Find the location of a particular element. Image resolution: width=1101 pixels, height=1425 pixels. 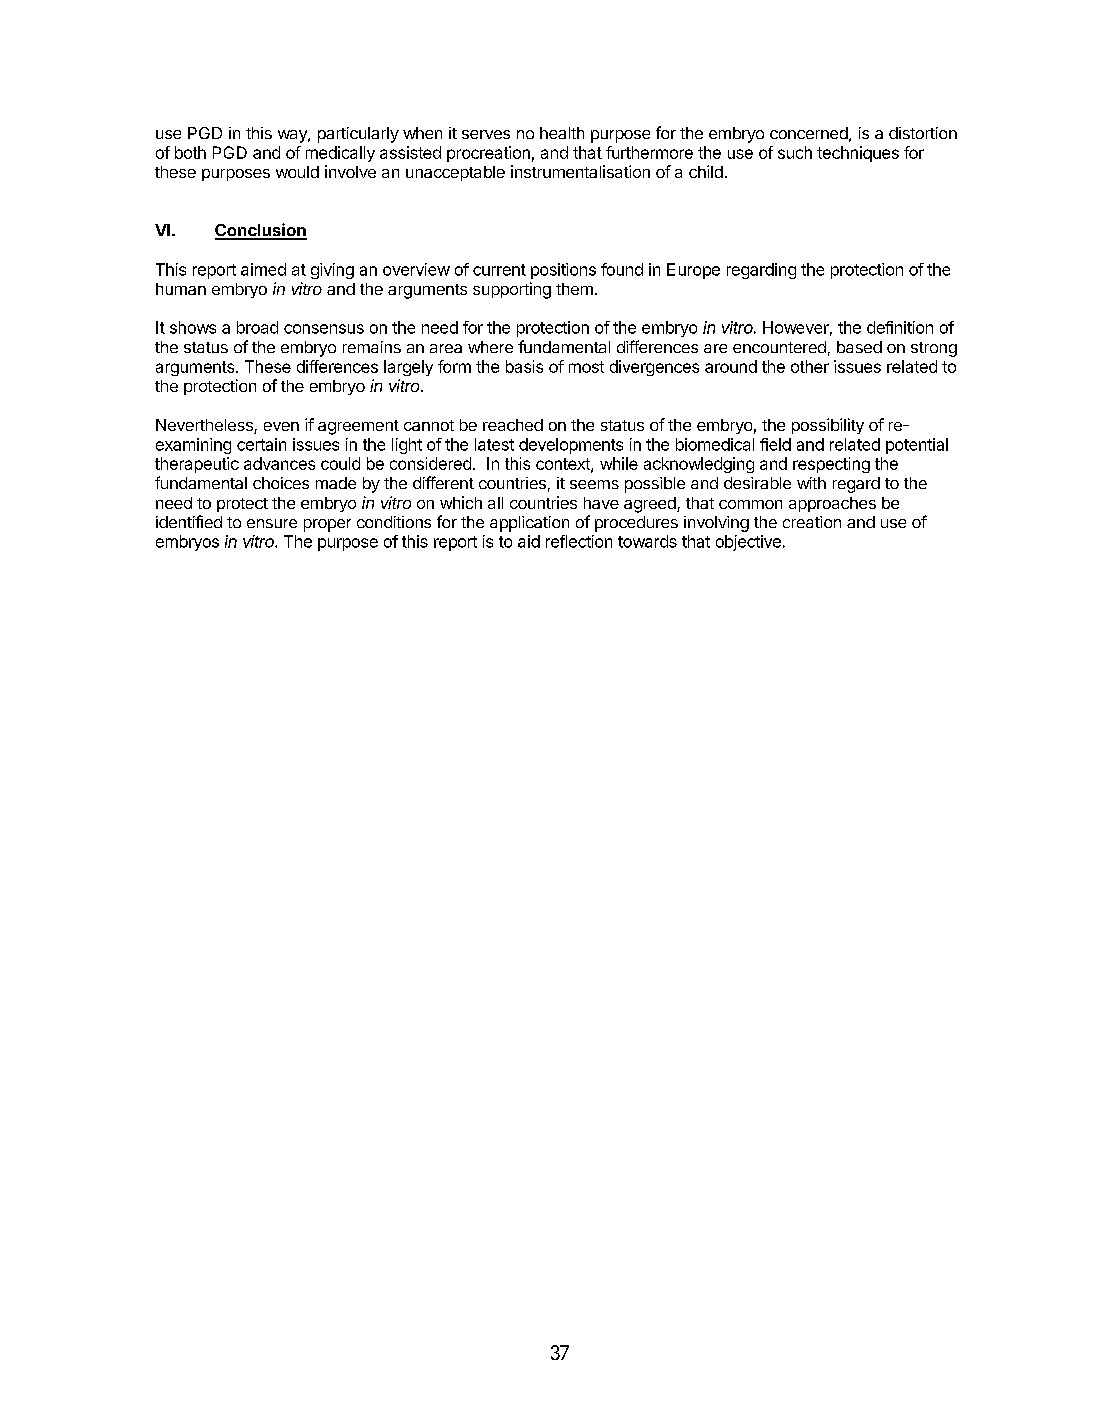

where is located at coordinates (490, 347).
